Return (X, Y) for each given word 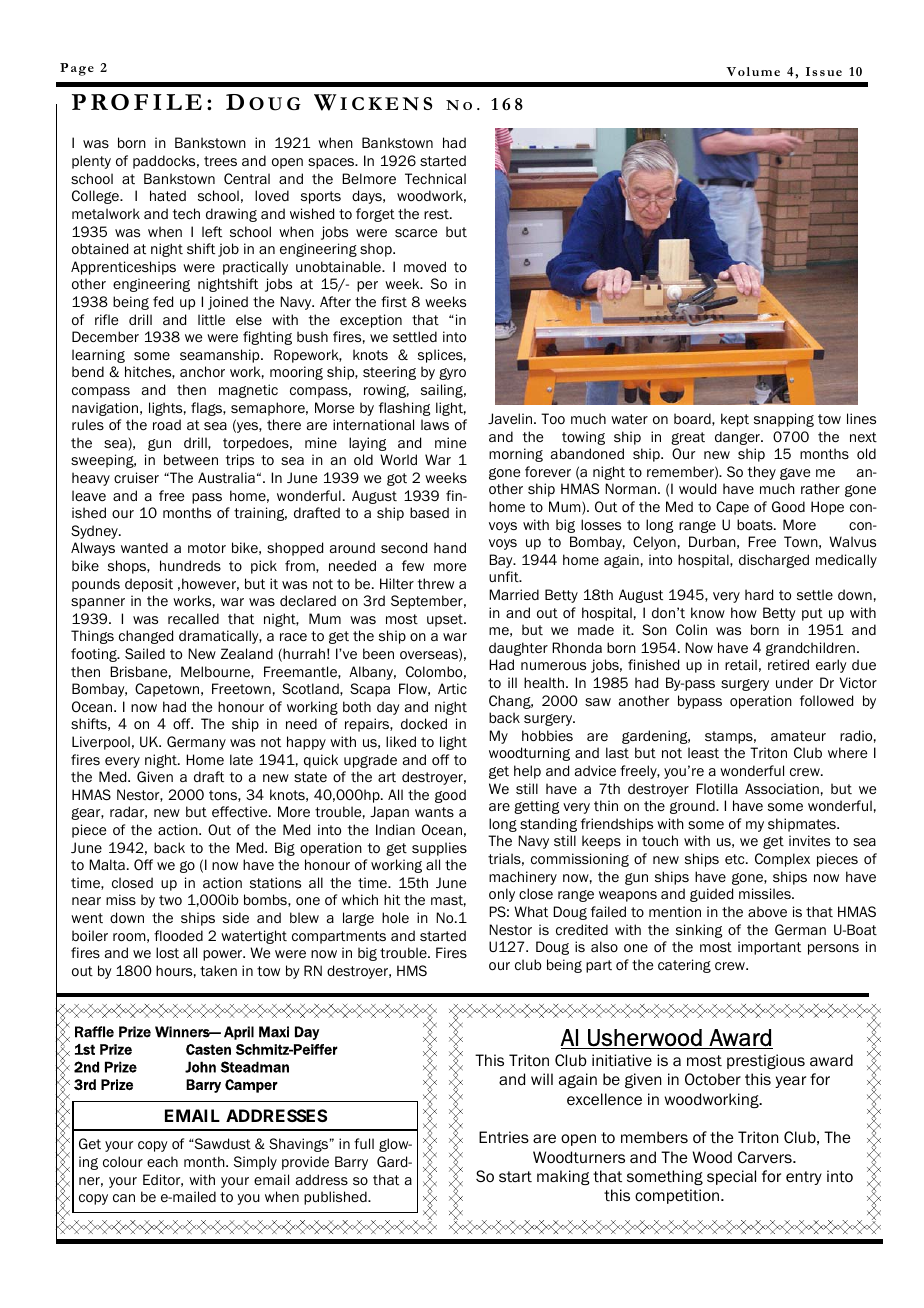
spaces (332, 163)
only (502, 895)
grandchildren (810, 649)
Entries (504, 1137)
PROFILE (137, 102)
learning (98, 356)
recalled (193, 619)
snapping (784, 420)
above (767, 912)
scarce (416, 233)
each (162, 1161)
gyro (452, 374)
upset (446, 620)
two (170, 900)
